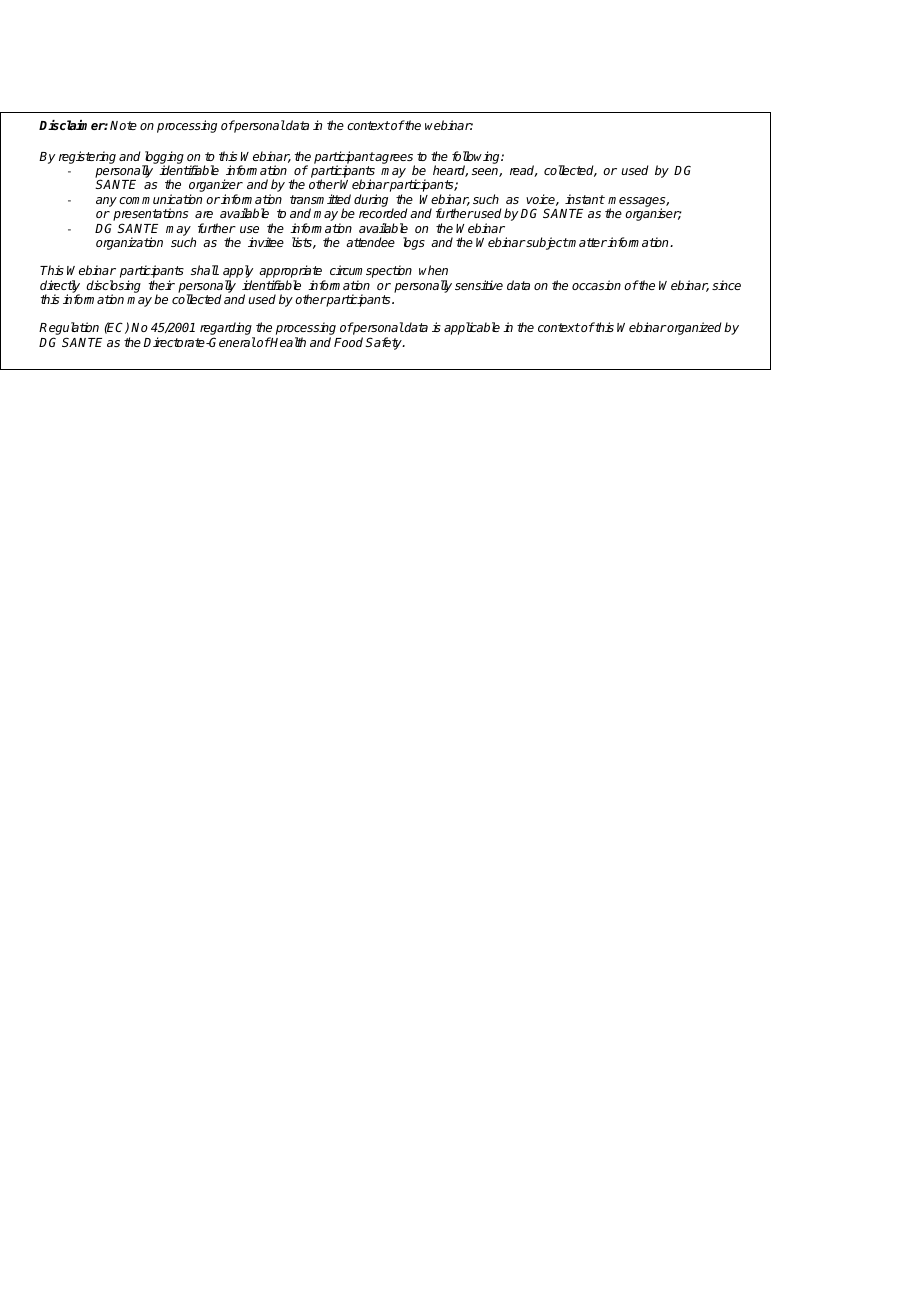 This image has width=924, height=1308. What do you see at coordinates (292, 273) in the image?
I see `appropriate` at bounding box center [292, 273].
